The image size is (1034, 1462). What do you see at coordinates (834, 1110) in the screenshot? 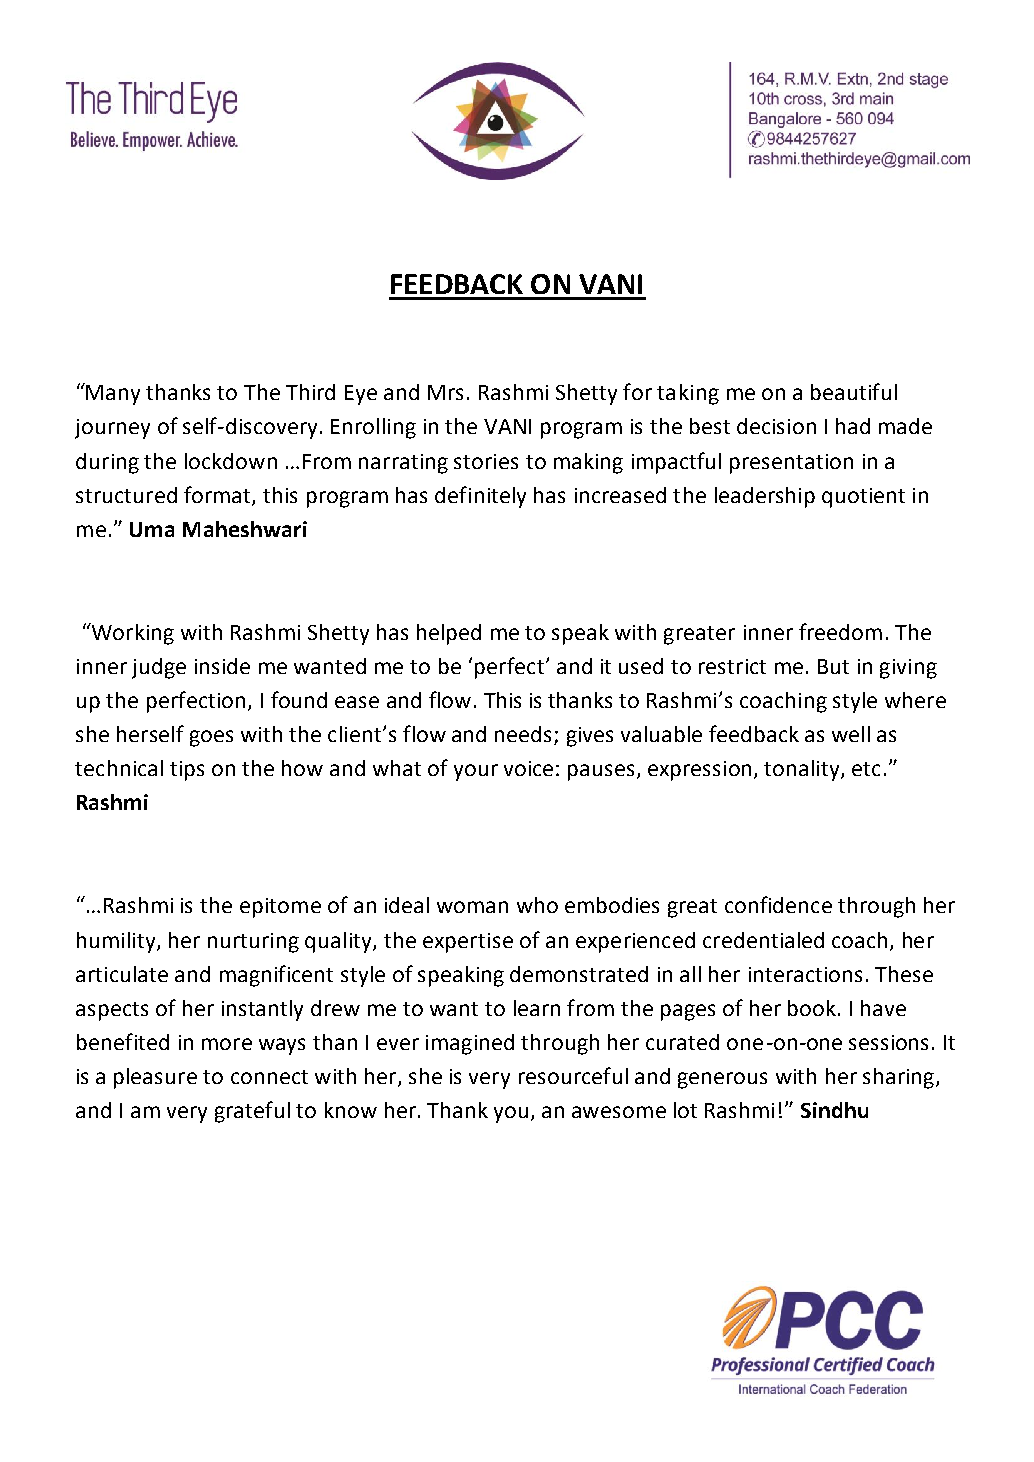
I see `Sindhu` at bounding box center [834, 1110].
